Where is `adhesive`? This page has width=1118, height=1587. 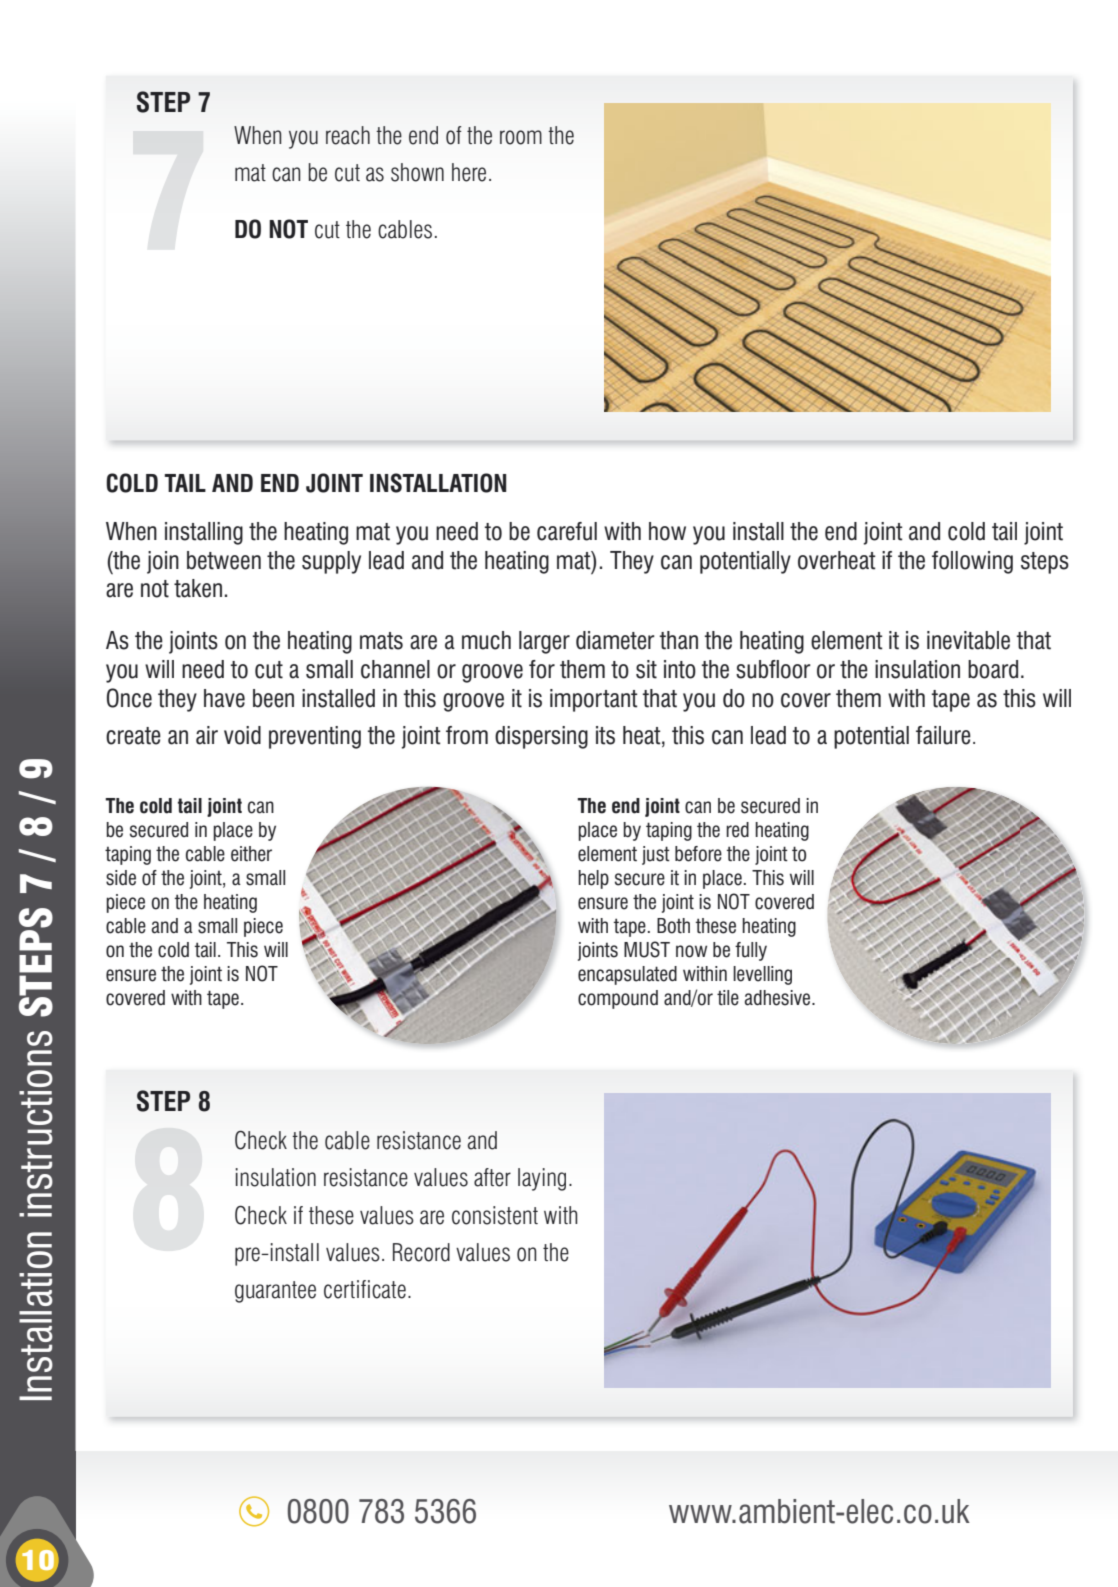 adhesive is located at coordinates (779, 998).
